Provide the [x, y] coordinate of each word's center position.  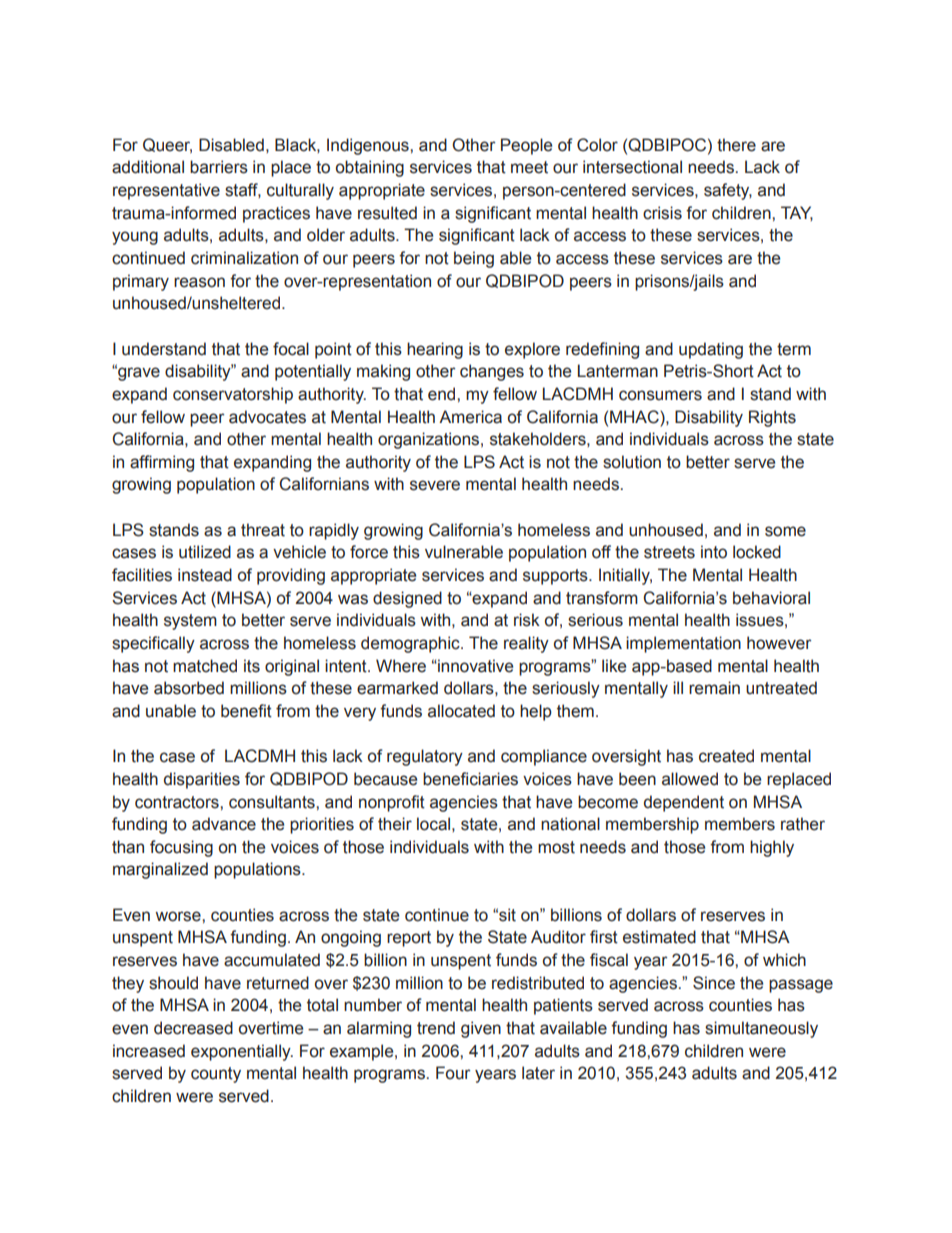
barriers [219, 167]
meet [529, 167]
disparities [202, 780]
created [726, 756]
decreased [193, 1028]
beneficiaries [470, 779]
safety [728, 191]
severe [435, 485]
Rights [772, 418]
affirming [162, 463]
